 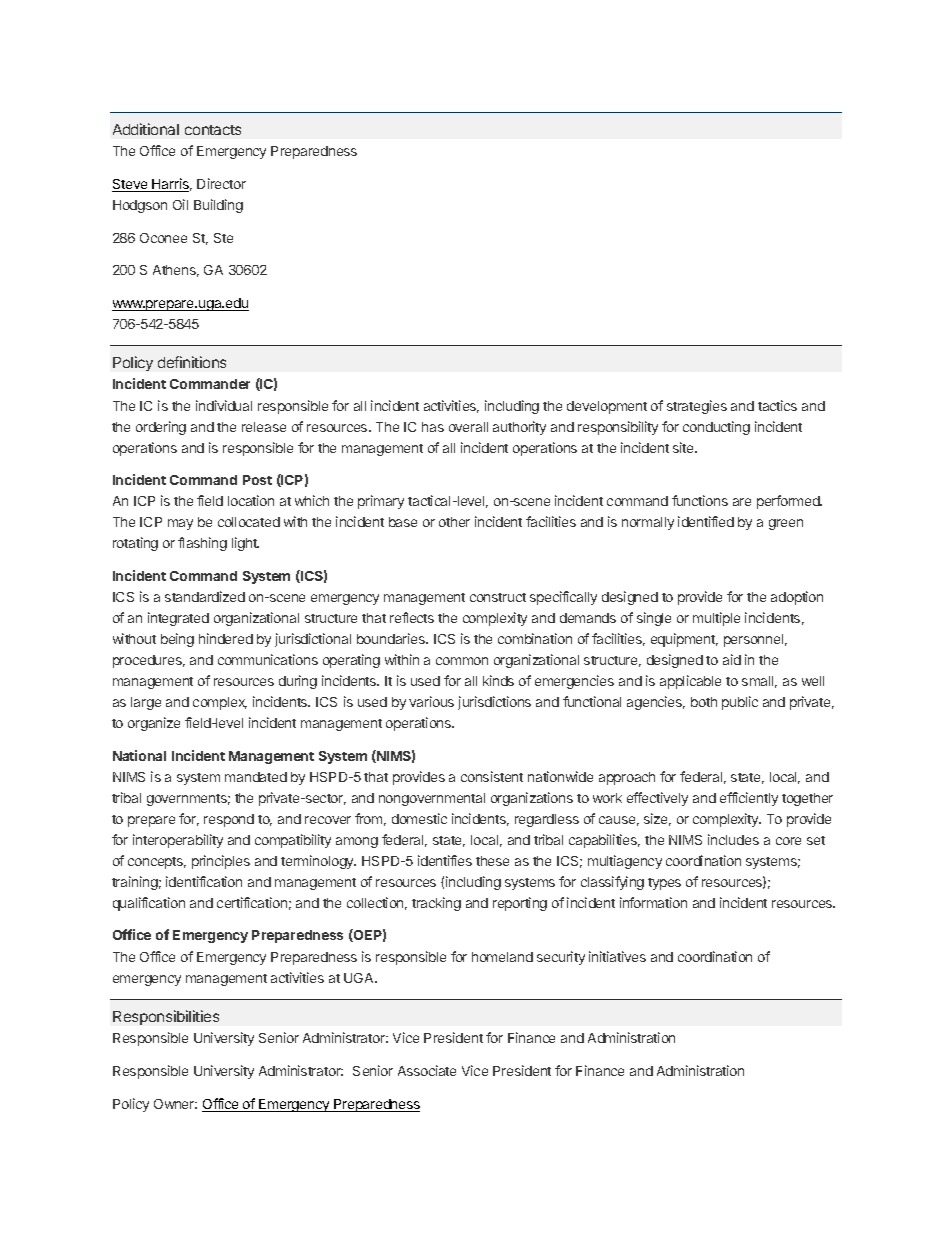 I want to click on tactics, so click(x=777, y=405).
